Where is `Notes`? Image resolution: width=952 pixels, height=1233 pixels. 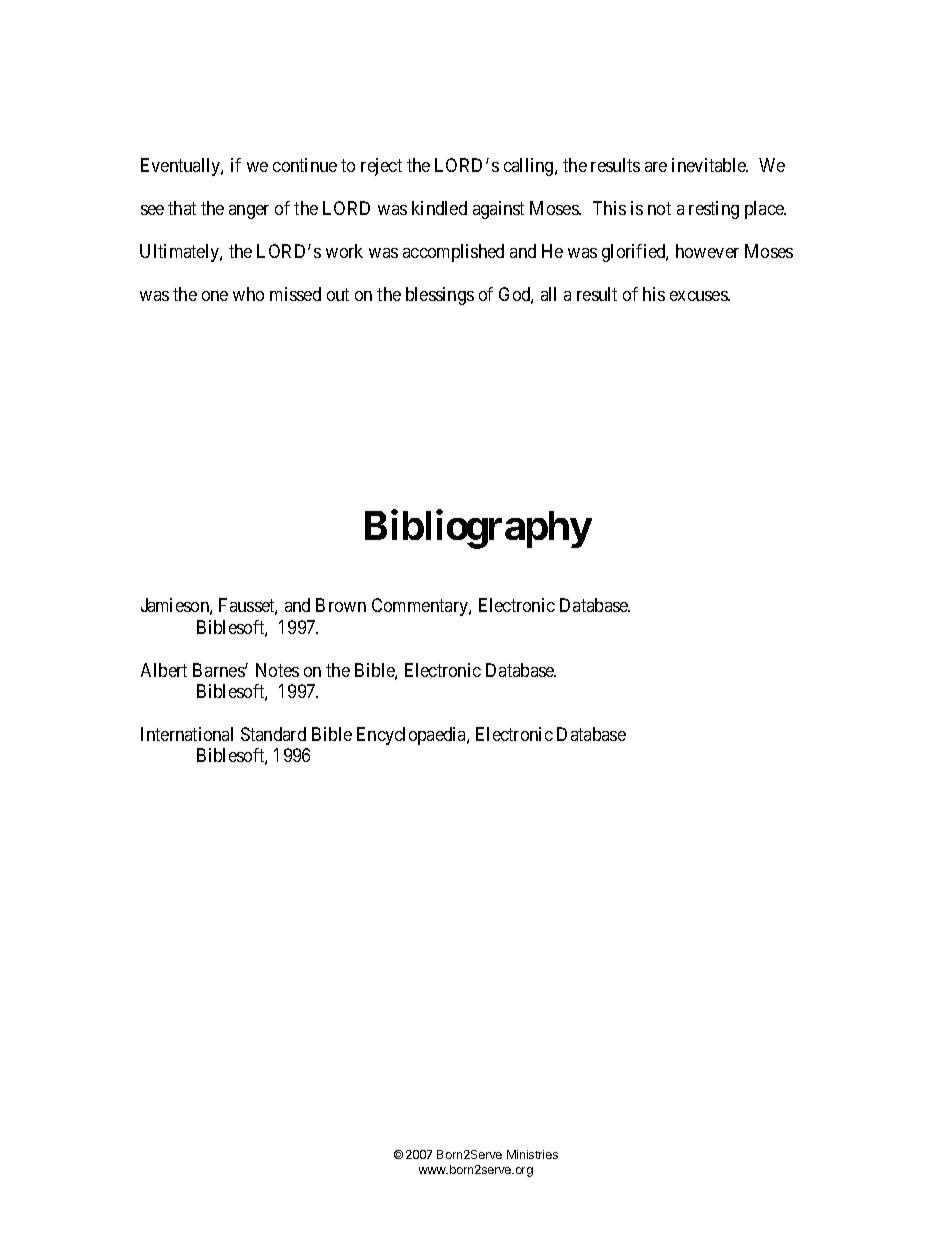
Notes is located at coordinates (277, 670).
